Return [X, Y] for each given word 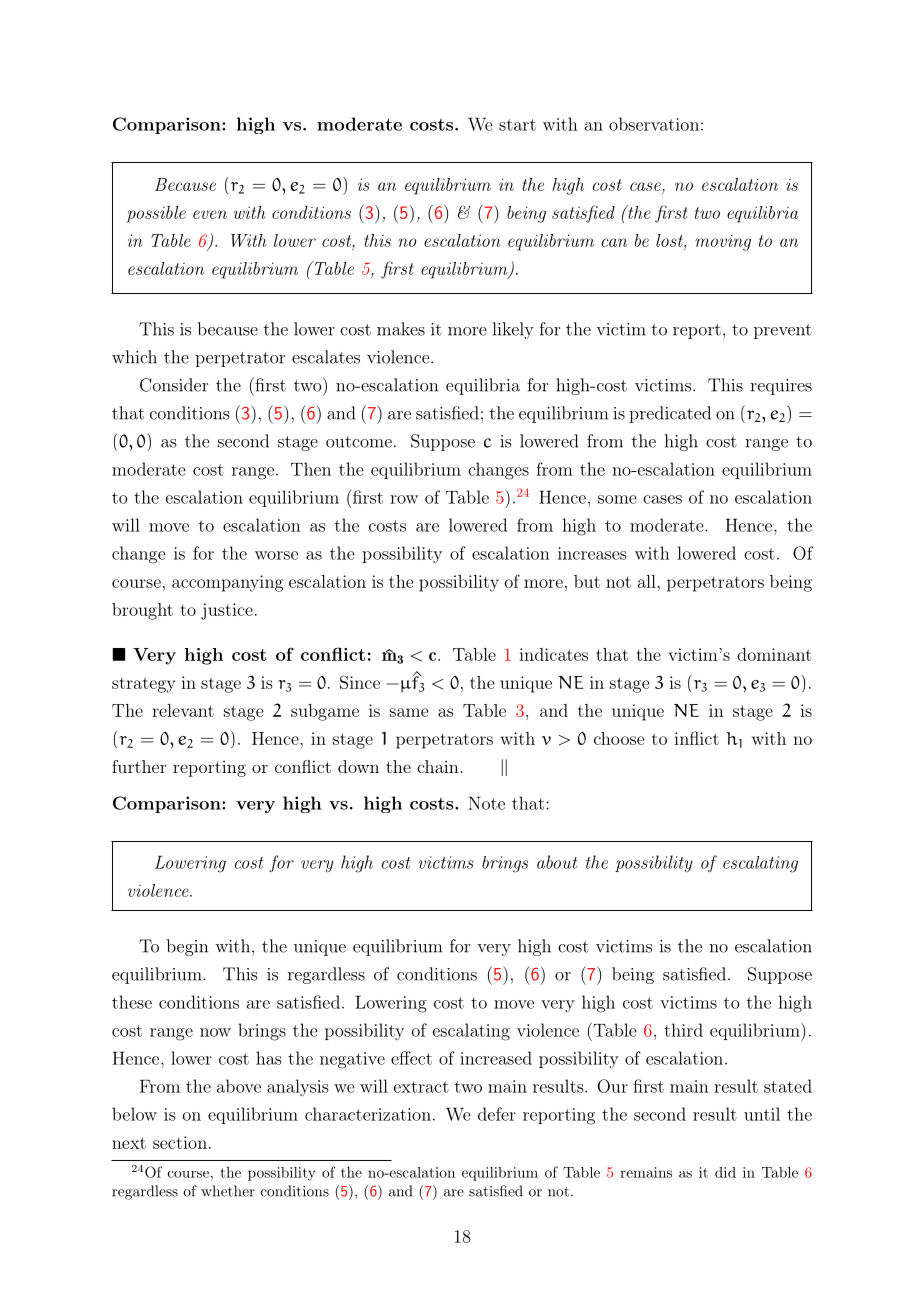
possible [156, 214]
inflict [696, 738]
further [139, 766]
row [404, 499]
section [180, 1142]
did [725, 1172]
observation [654, 124]
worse [276, 555]
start [517, 125]
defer [497, 1114]
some [617, 499]
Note [486, 803]
